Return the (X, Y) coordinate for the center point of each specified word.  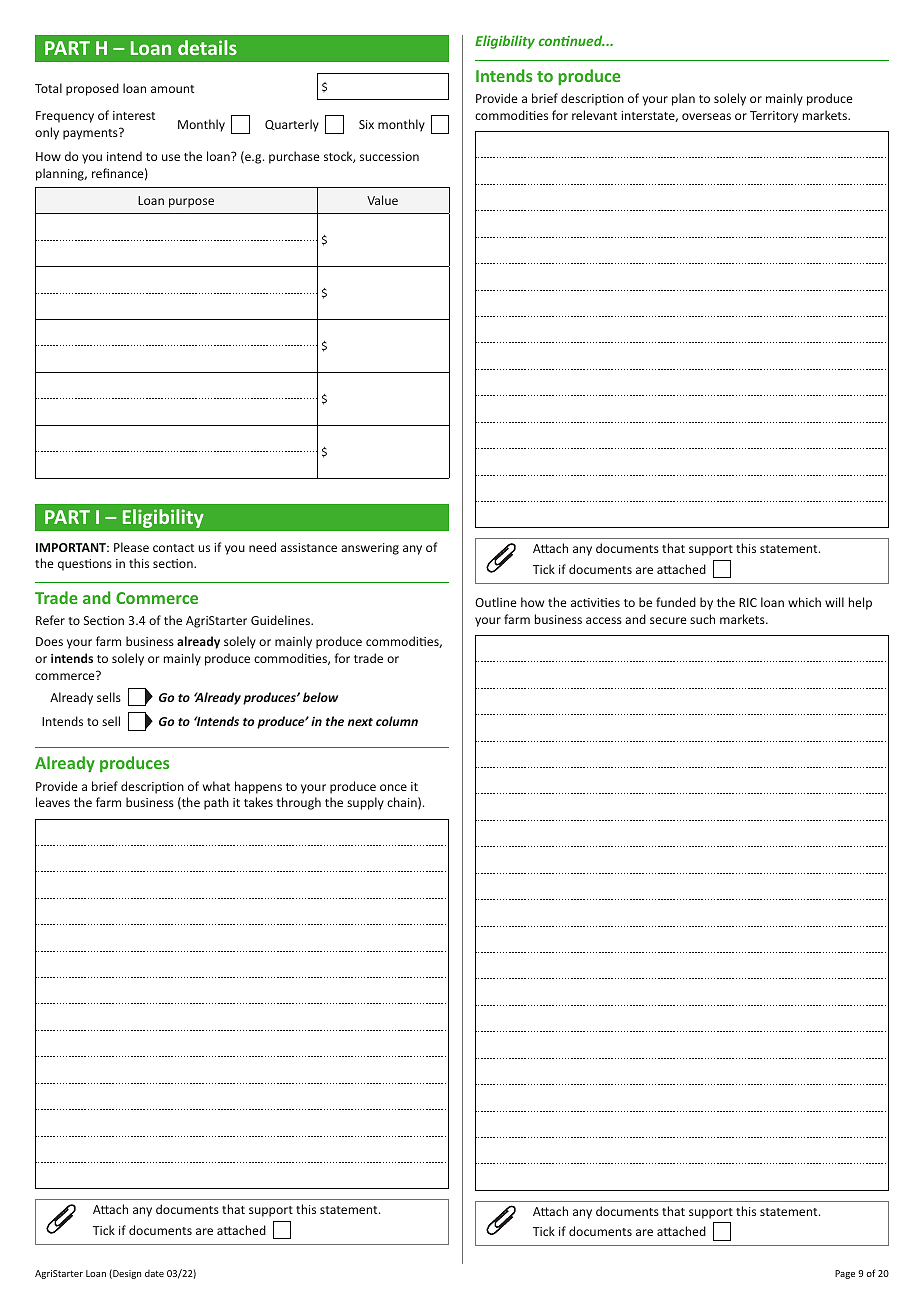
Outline (495, 602)
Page (845, 1274)
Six (366, 124)
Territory (774, 117)
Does (49, 641)
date (154, 1273)
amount (172, 89)
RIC (748, 602)
